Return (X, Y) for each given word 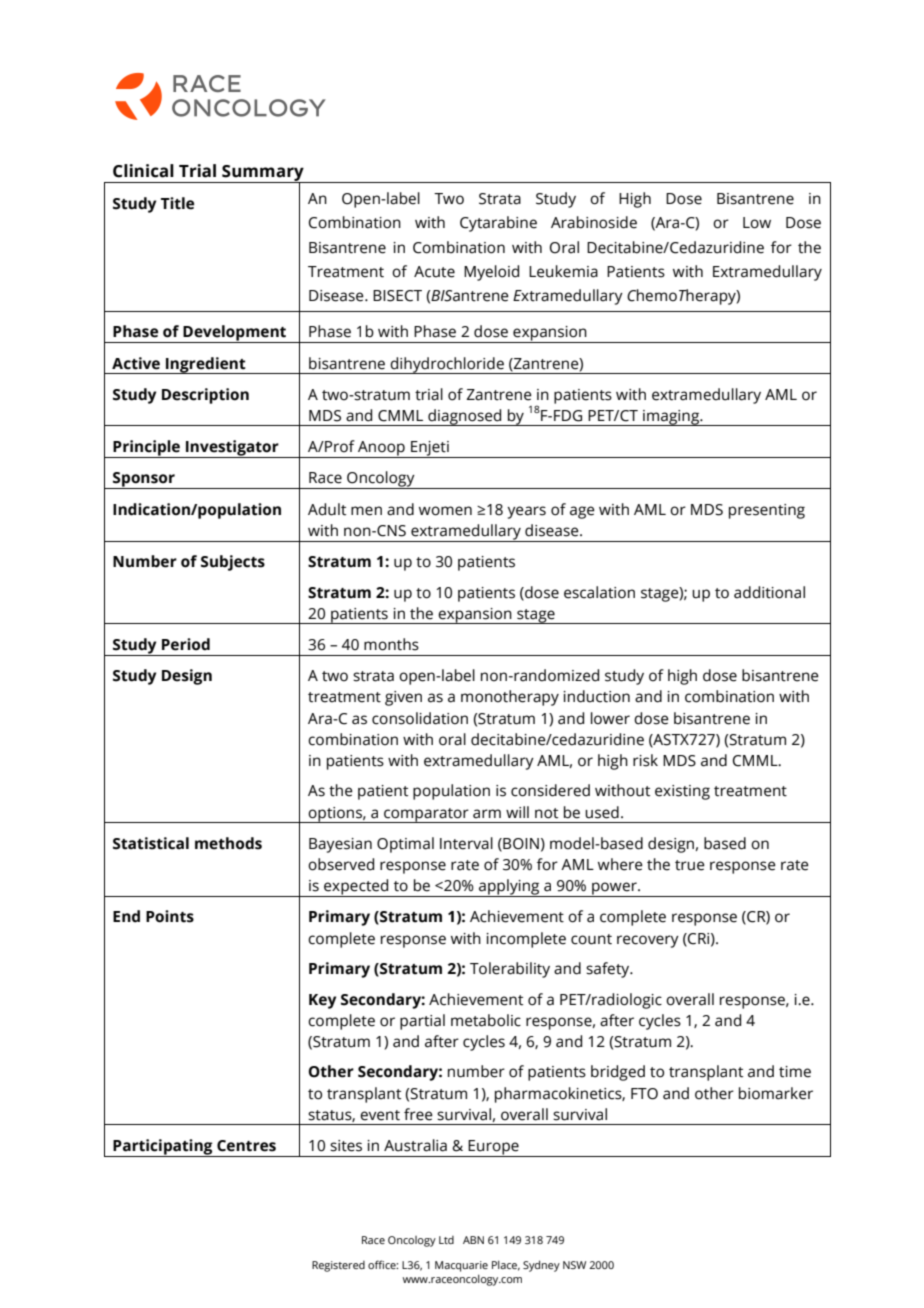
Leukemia (563, 271)
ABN (473, 1240)
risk (645, 760)
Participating (163, 1148)
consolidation (420, 718)
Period (186, 644)
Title (177, 203)
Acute (434, 272)
